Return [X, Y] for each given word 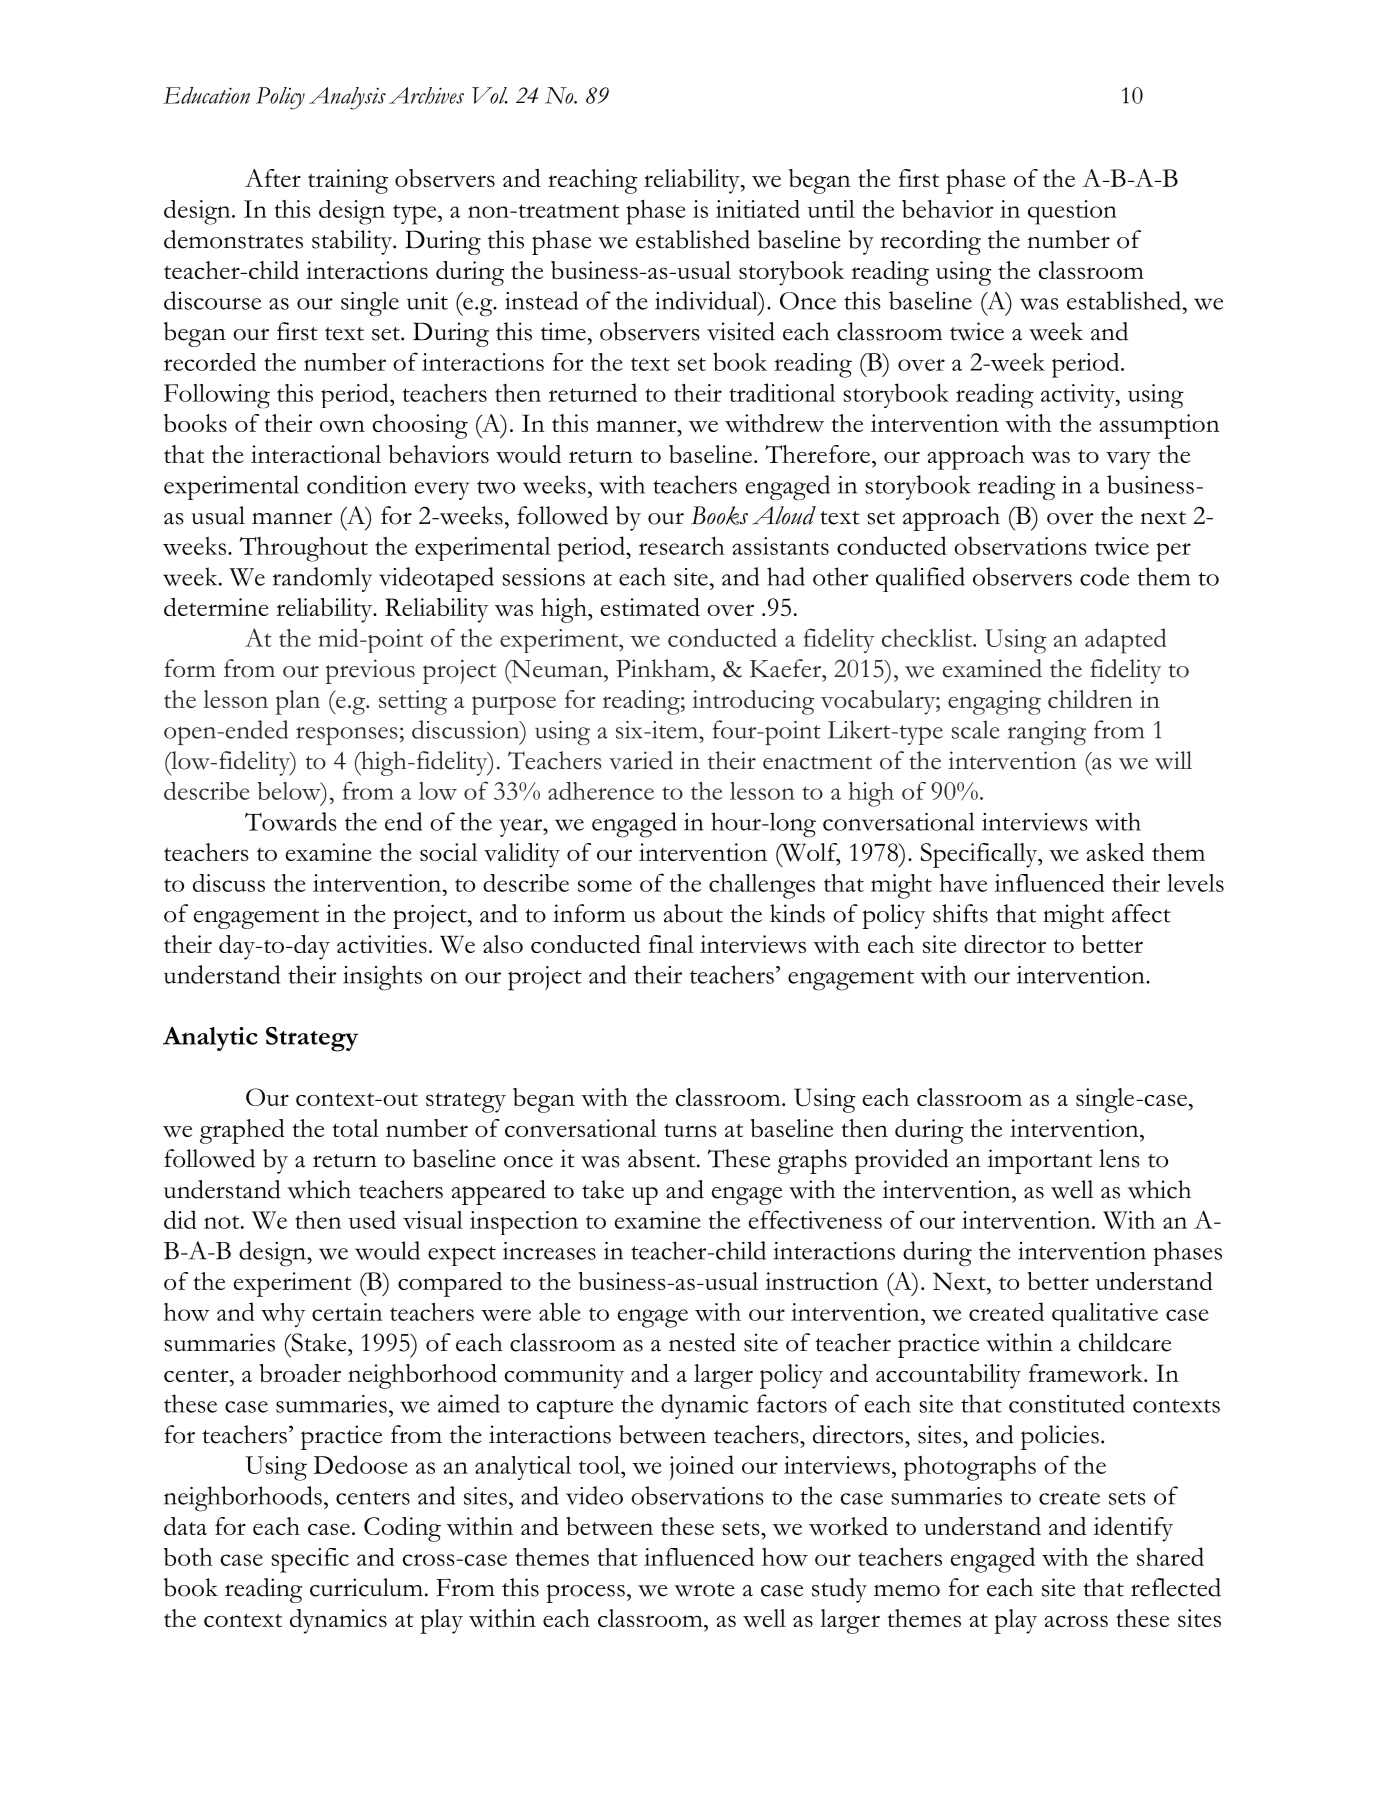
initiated [758, 209]
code [1104, 576]
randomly [322, 579]
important [1039, 1161]
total [355, 1128]
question [1072, 212]
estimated [650, 607]
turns [690, 1130]
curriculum [366, 1587]
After [273, 178]
